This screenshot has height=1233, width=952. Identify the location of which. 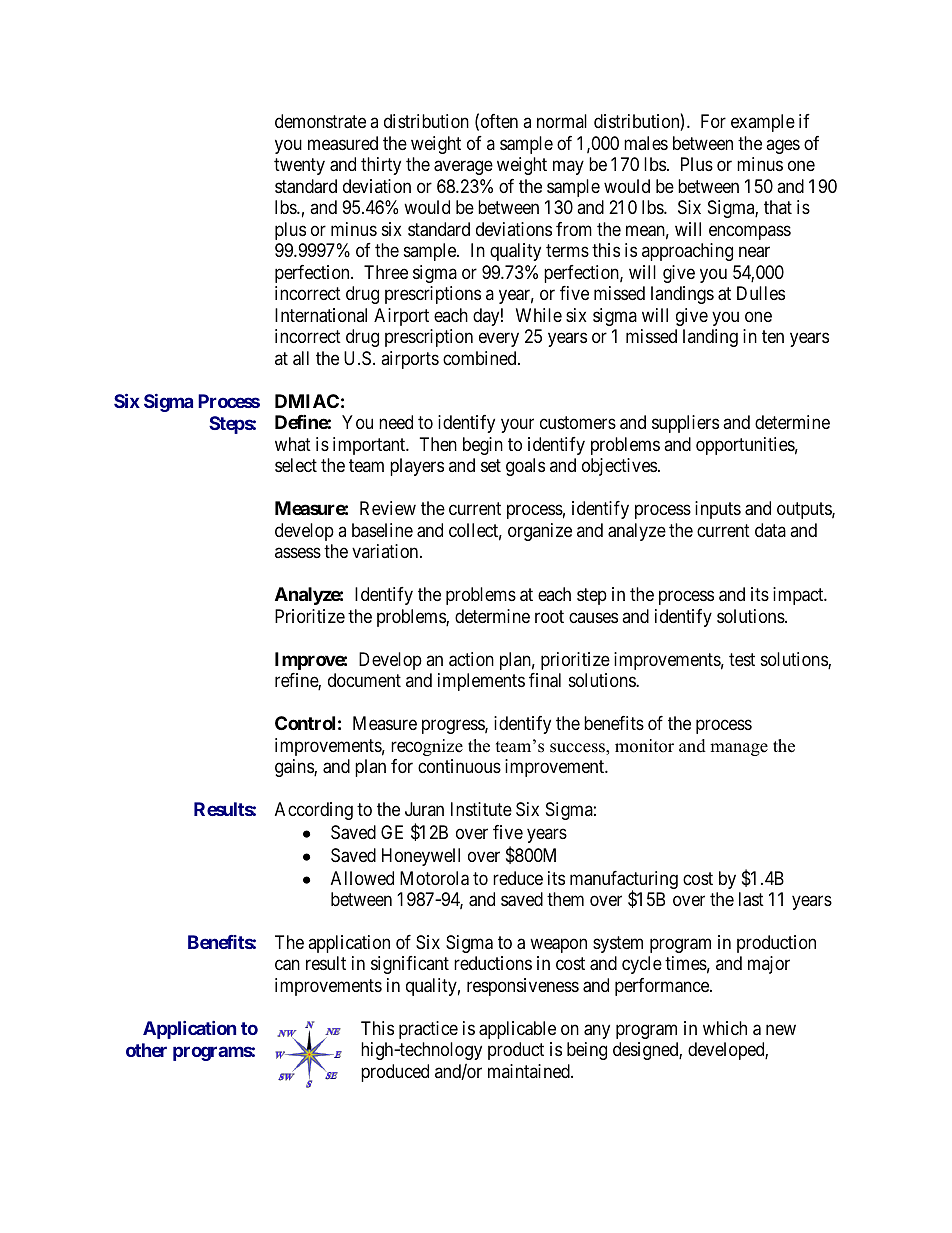
(725, 1028).
